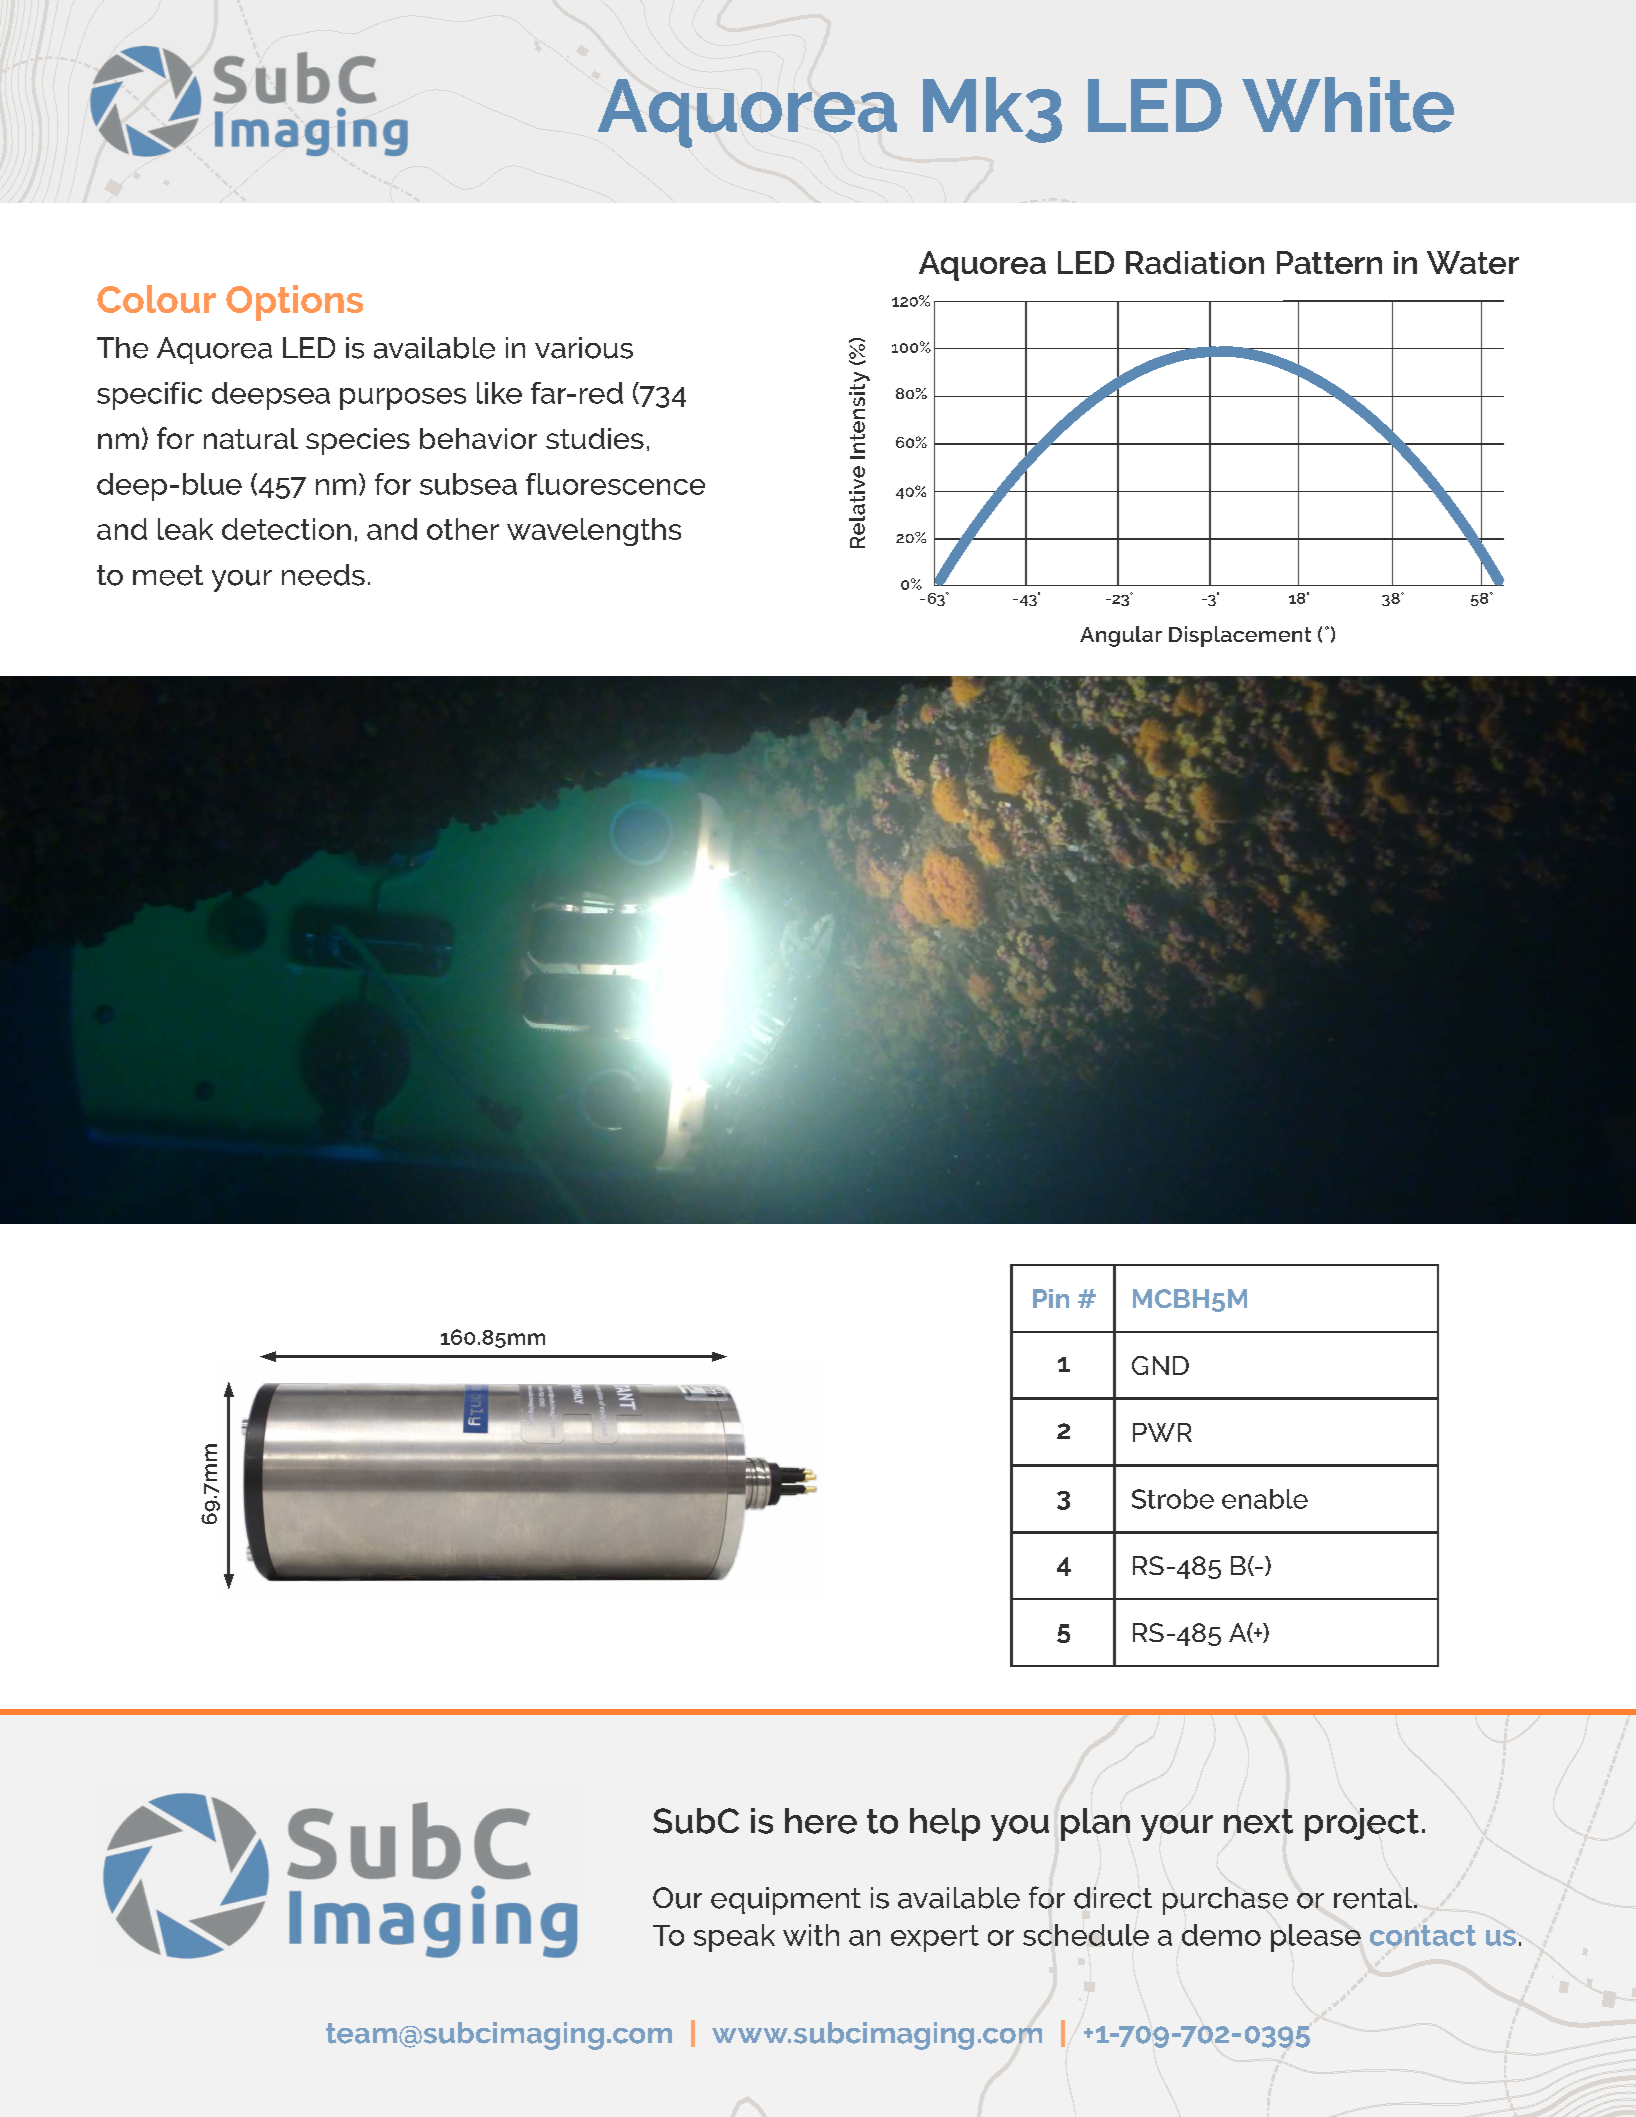  I want to click on various, so click(584, 348).
